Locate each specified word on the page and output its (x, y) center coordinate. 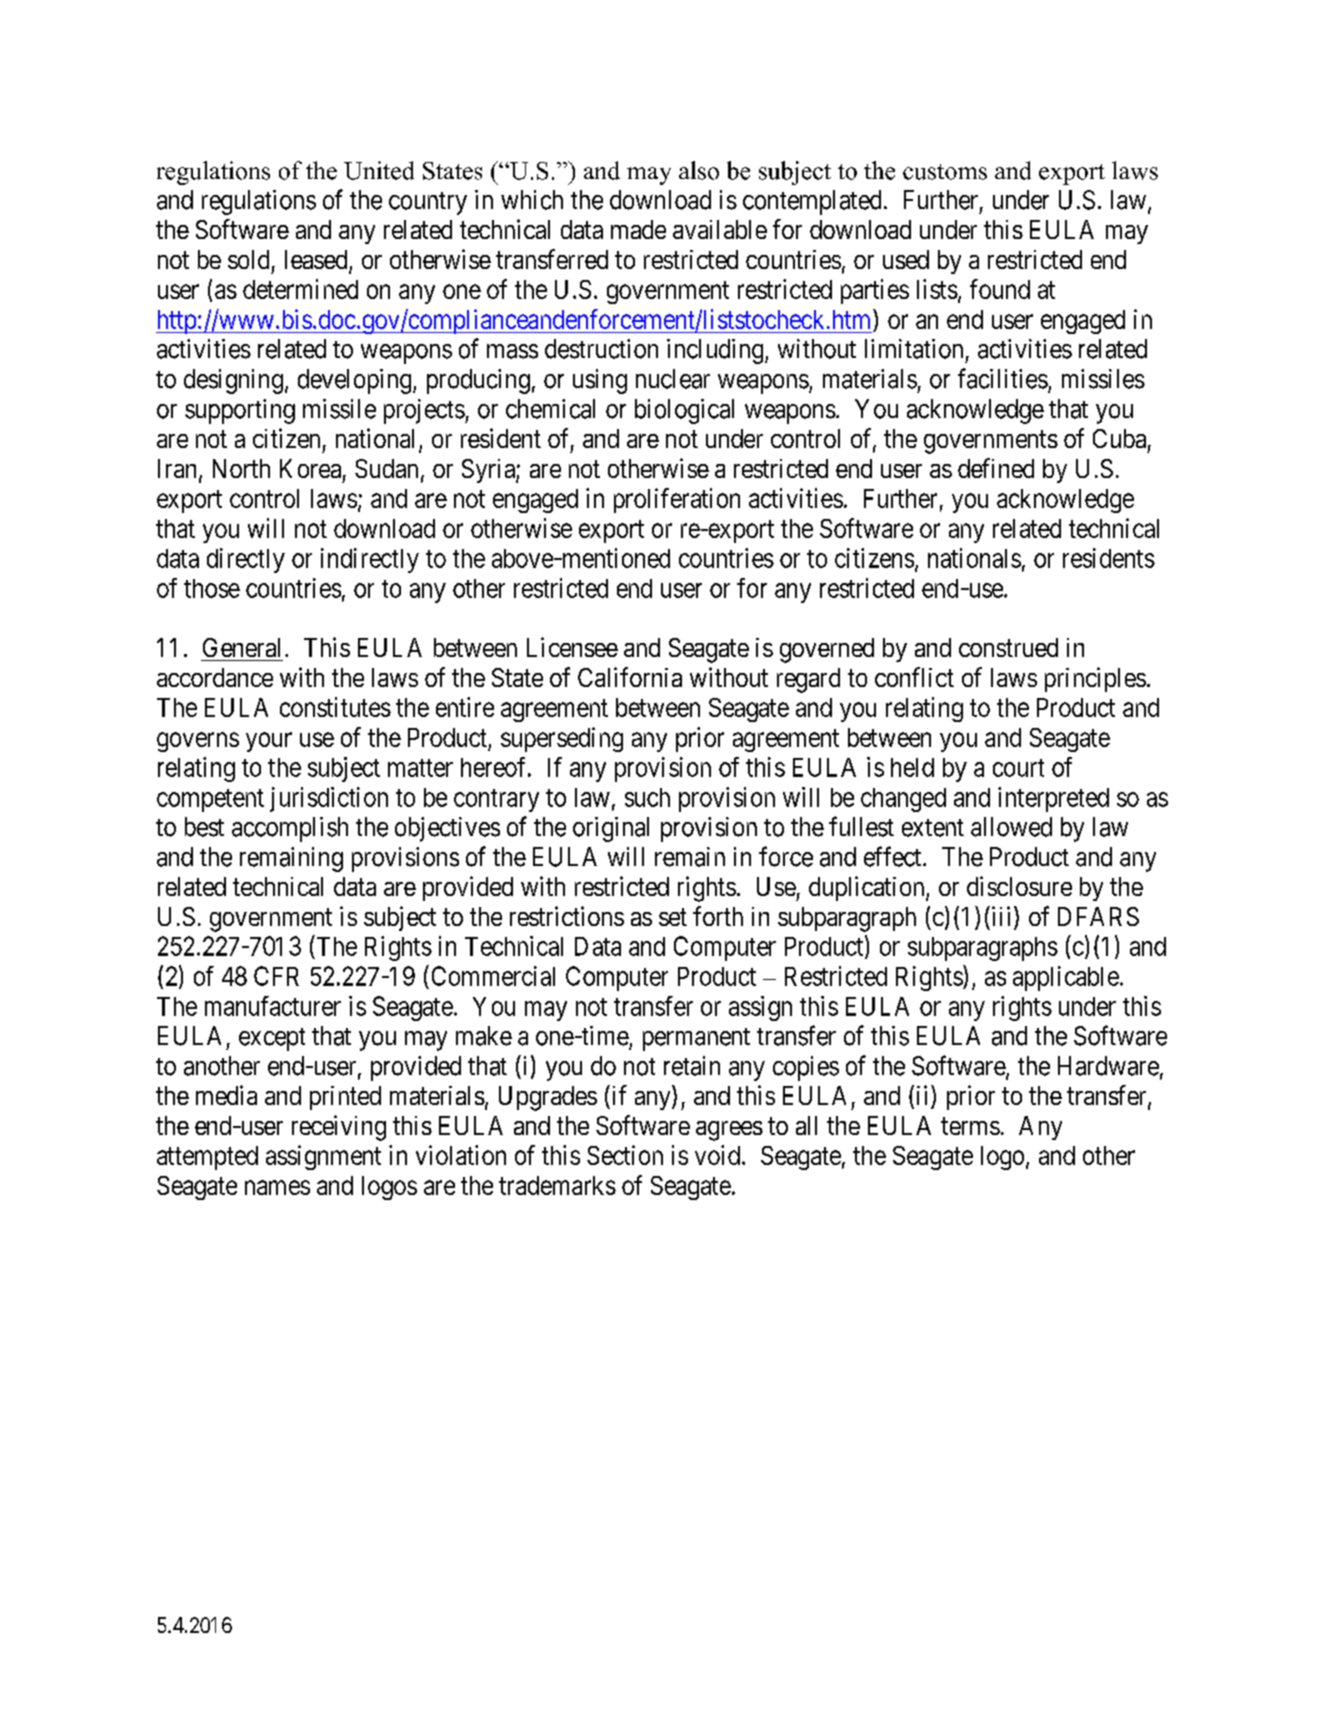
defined (996, 468)
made (638, 229)
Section (625, 1155)
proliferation (677, 500)
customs (945, 172)
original (611, 829)
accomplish (290, 829)
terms (970, 1126)
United (379, 170)
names (277, 1187)
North (241, 468)
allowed (1011, 827)
